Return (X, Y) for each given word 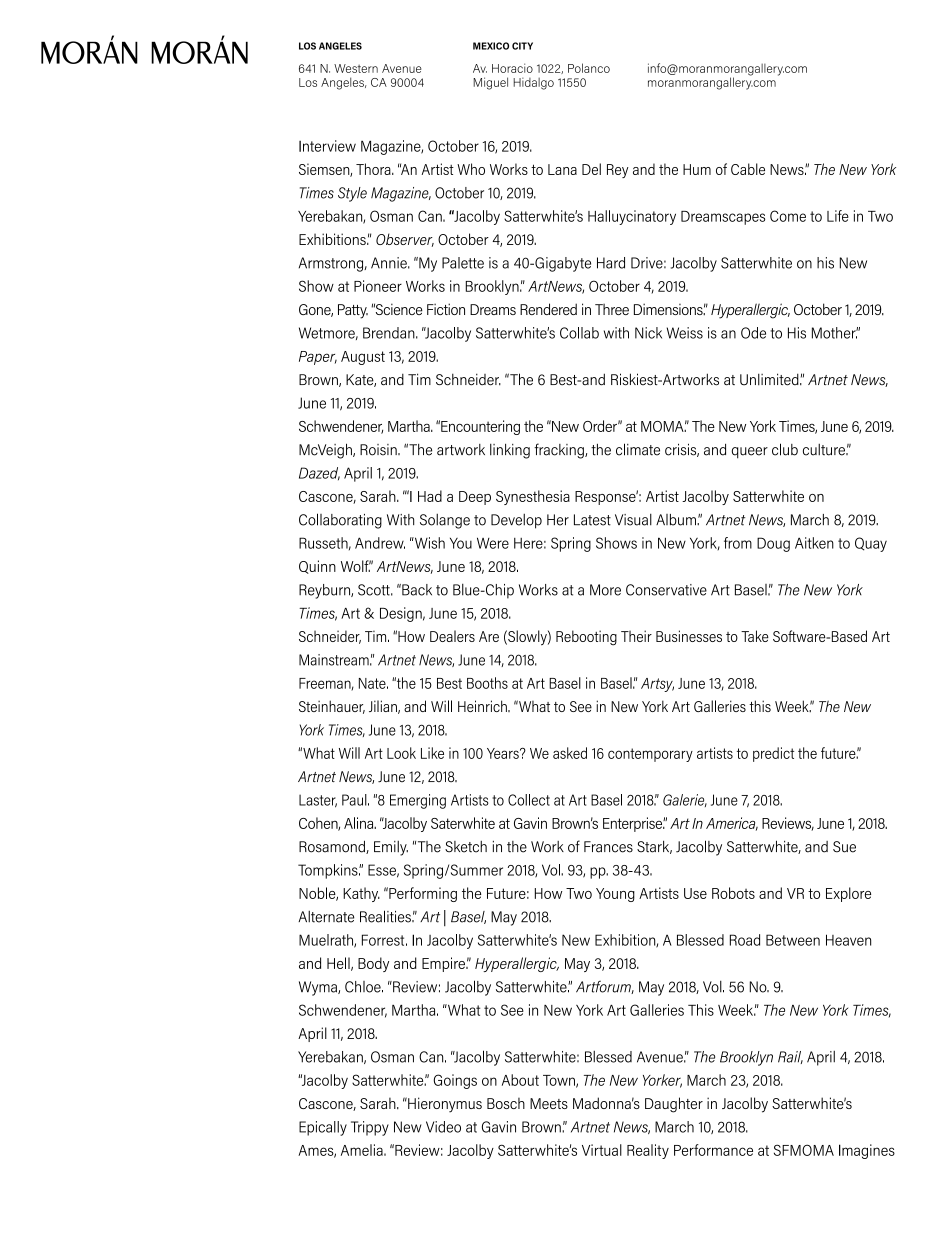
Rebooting (586, 638)
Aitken (814, 543)
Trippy (370, 1128)
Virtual (602, 1150)
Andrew (380, 543)
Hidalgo (533, 84)
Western (356, 68)
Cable (748, 169)
